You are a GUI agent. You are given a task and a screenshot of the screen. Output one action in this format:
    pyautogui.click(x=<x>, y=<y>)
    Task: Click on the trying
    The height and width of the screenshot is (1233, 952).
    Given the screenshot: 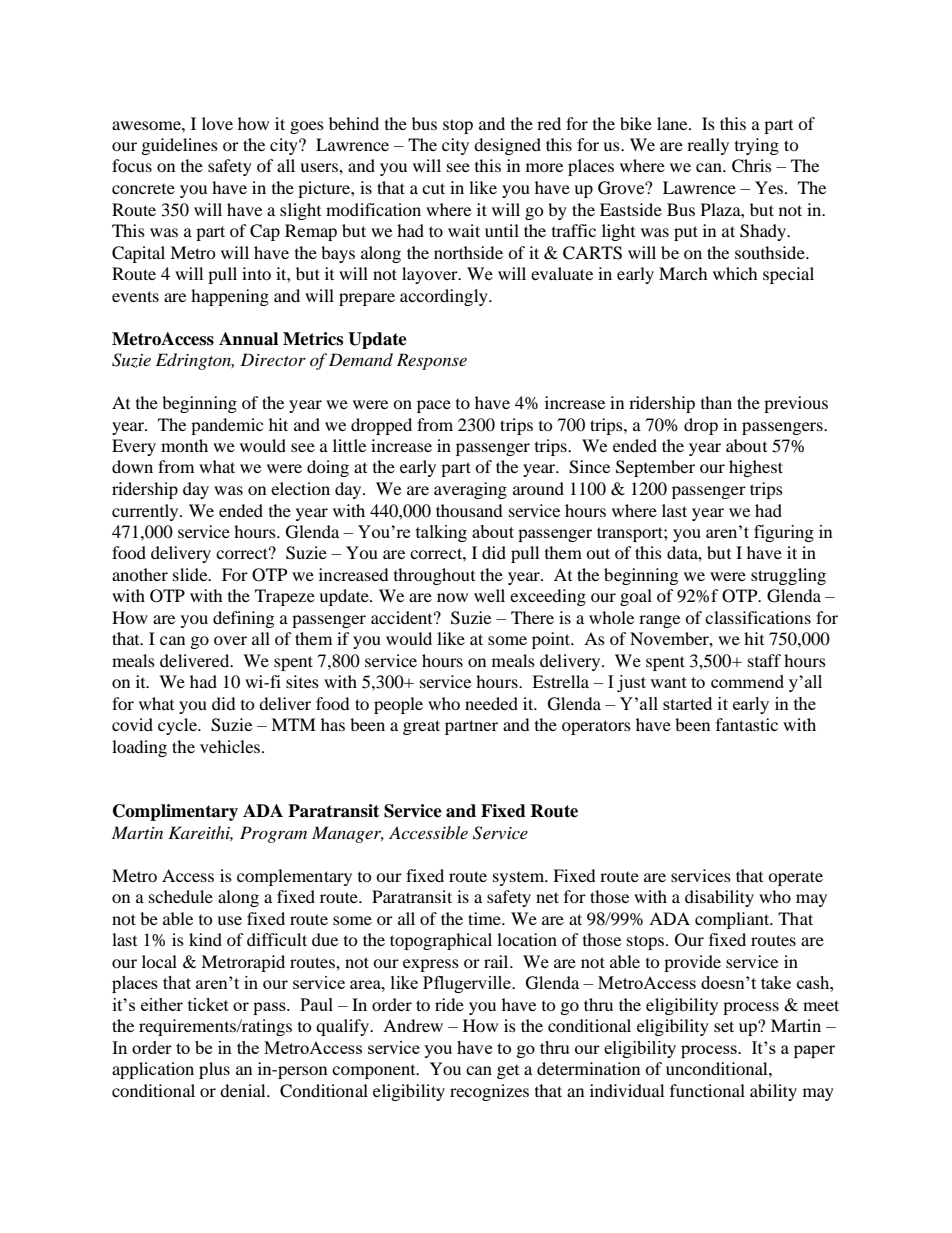 What is the action you would take?
    pyautogui.click(x=757, y=146)
